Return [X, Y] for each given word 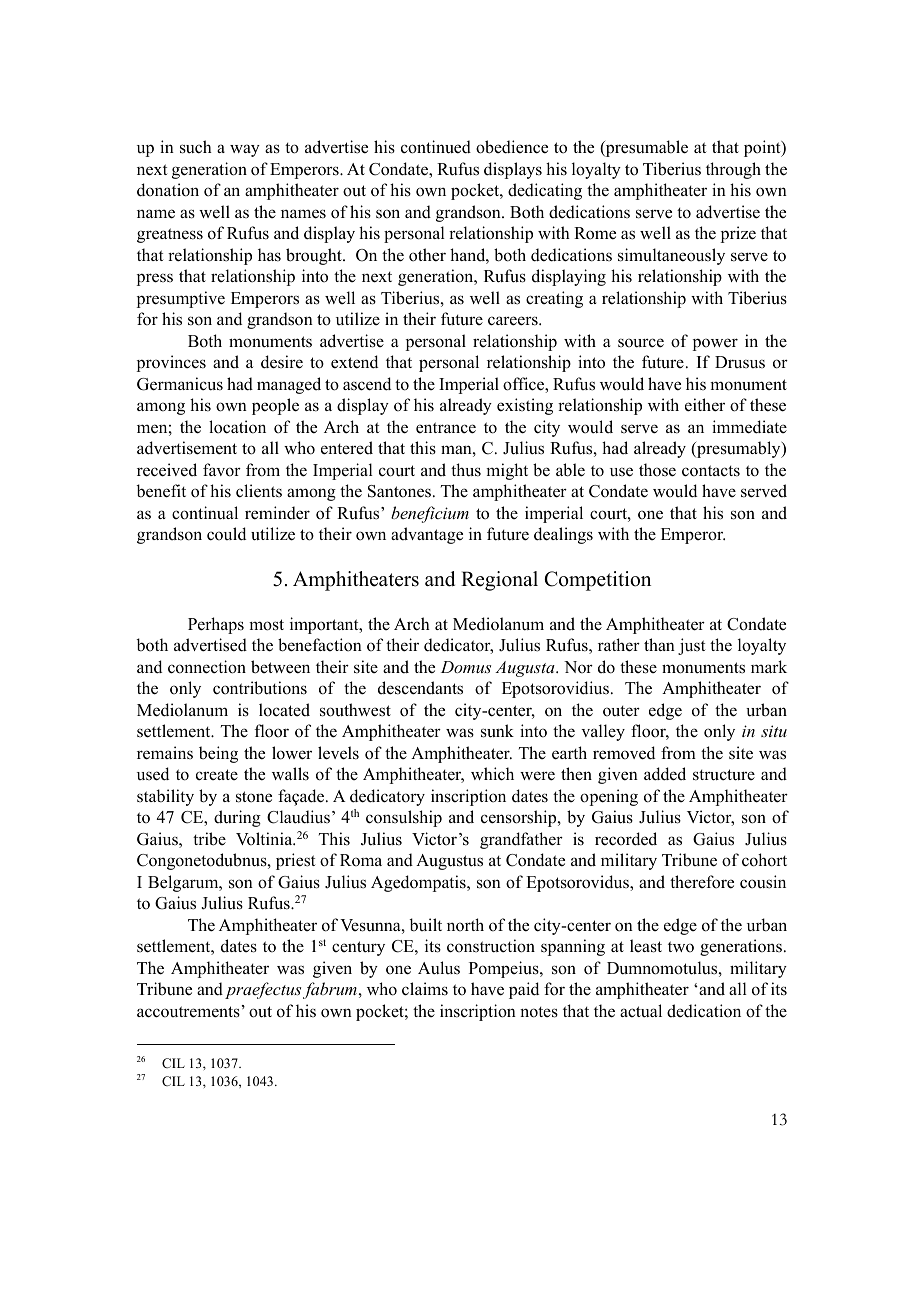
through [733, 170]
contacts [711, 471]
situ [774, 731]
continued [436, 147]
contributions [260, 688]
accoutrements [188, 1012]
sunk [497, 731]
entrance [446, 428]
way [245, 150]
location [237, 427]
